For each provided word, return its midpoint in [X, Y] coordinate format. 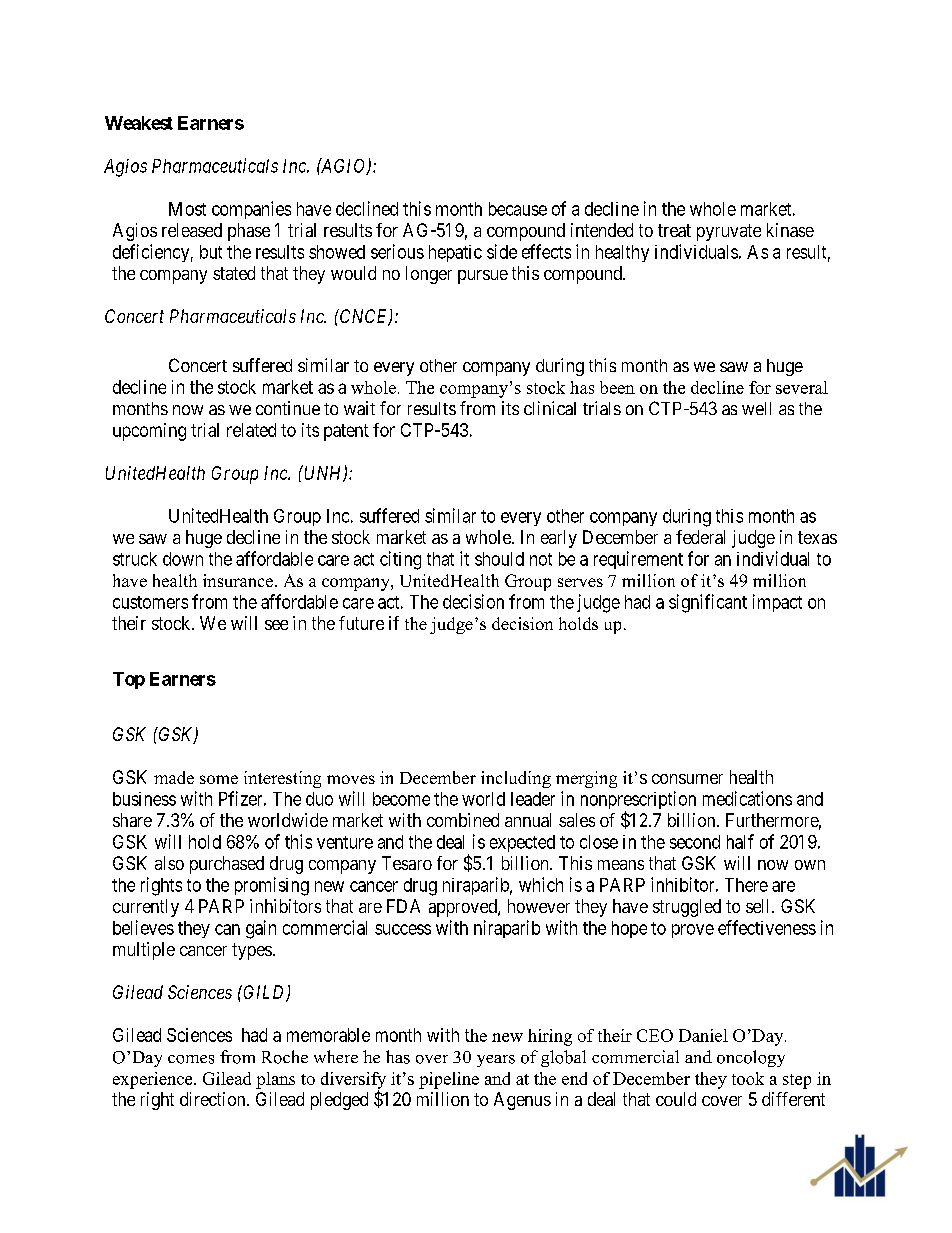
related [251, 430]
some [219, 779]
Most [187, 209]
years [496, 1061]
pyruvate [729, 232]
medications [747, 798]
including [516, 779]
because [518, 209]
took [748, 1078]
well [756, 408]
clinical [550, 408]
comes [191, 1059]
